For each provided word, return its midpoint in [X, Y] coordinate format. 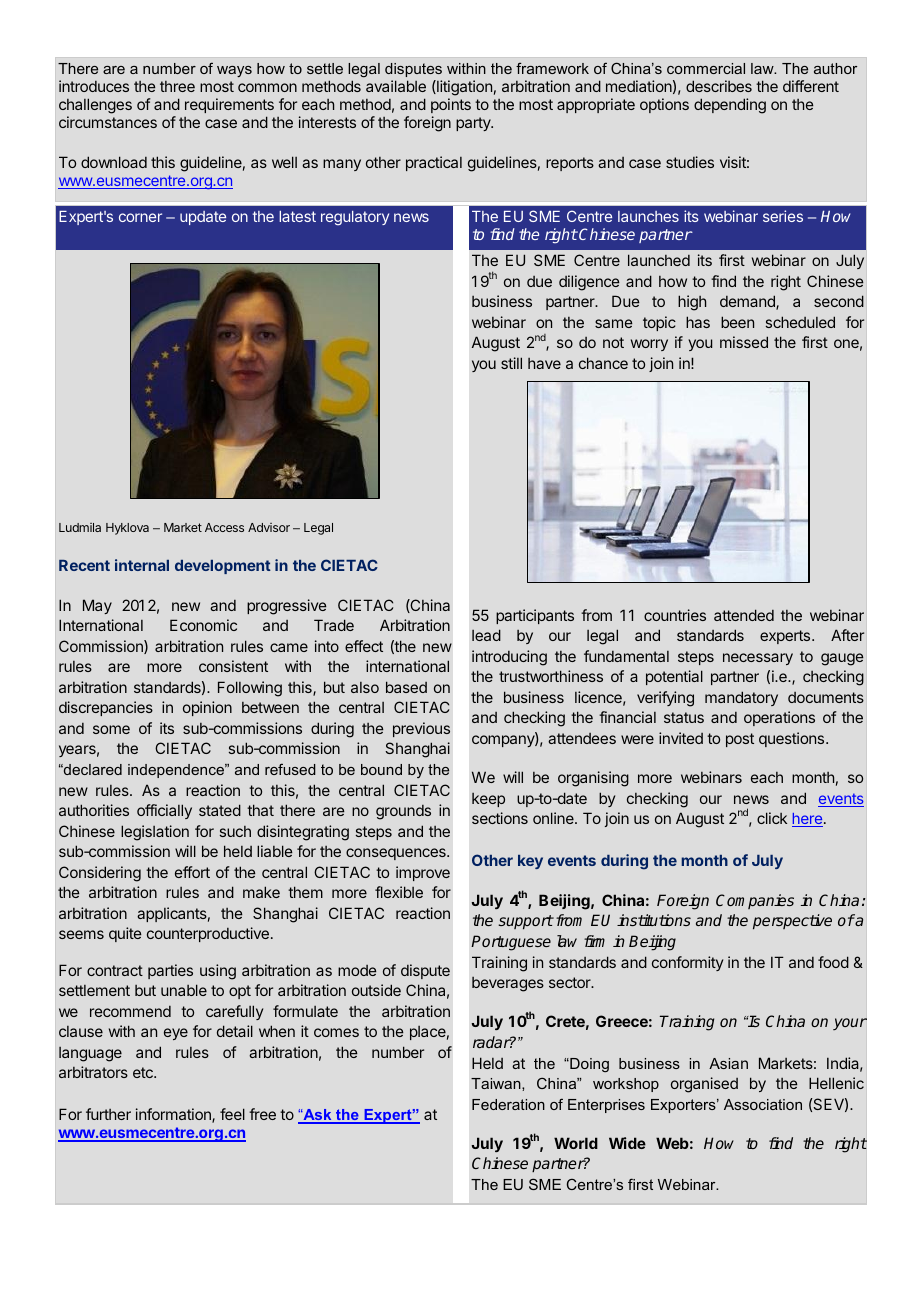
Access [224, 527]
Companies [755, 901]
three [177, 86]
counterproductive [208, 934]
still [511, 363]
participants [535, 616]
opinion [207, 708]
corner [140, 217]
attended [744, 615]
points [451, 105]
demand [748, 302]
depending [730, 106]
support [526, 922]
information [174, 1115]
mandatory [741, 698]
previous [421, 729]
